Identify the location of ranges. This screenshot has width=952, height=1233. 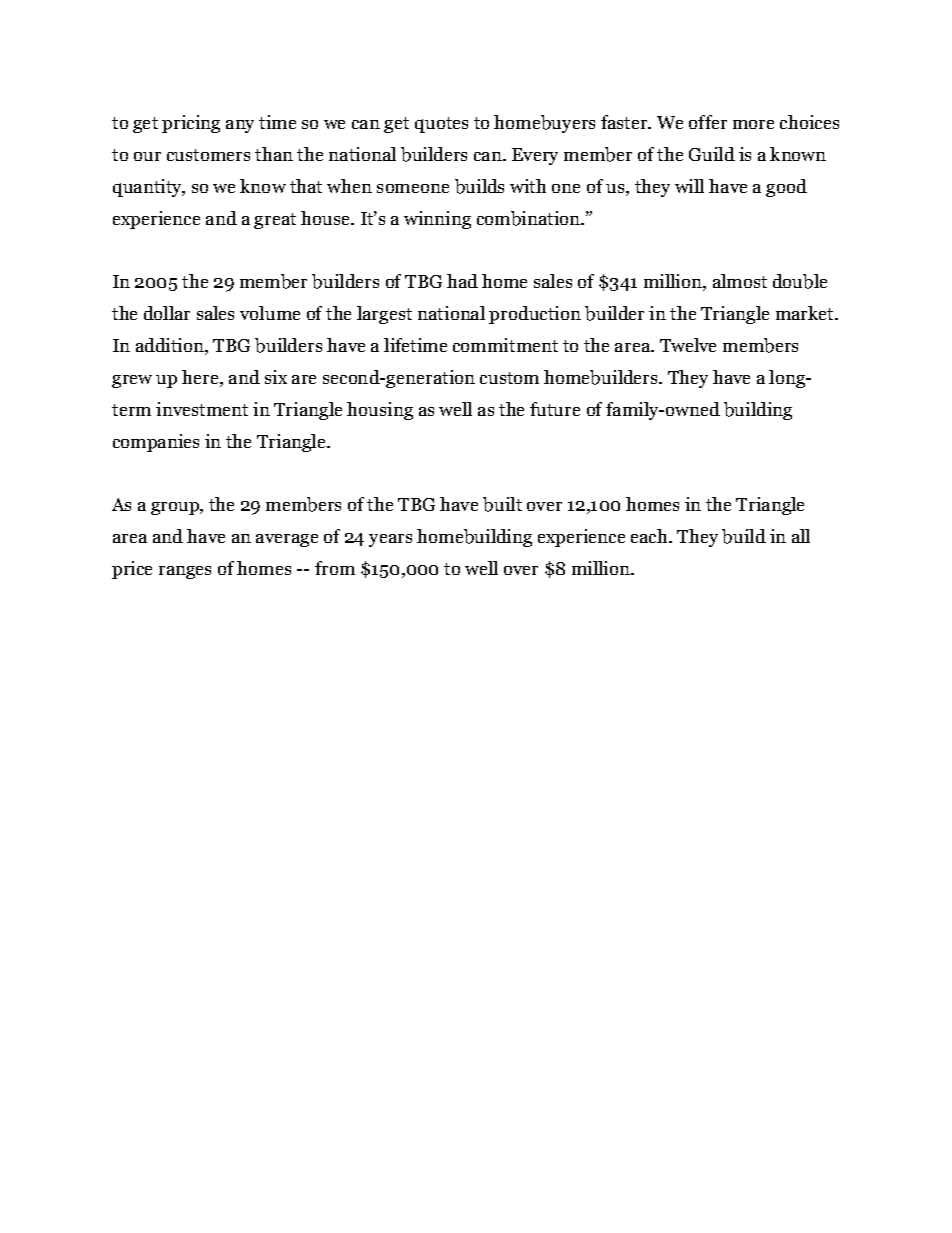
(185, 572).
